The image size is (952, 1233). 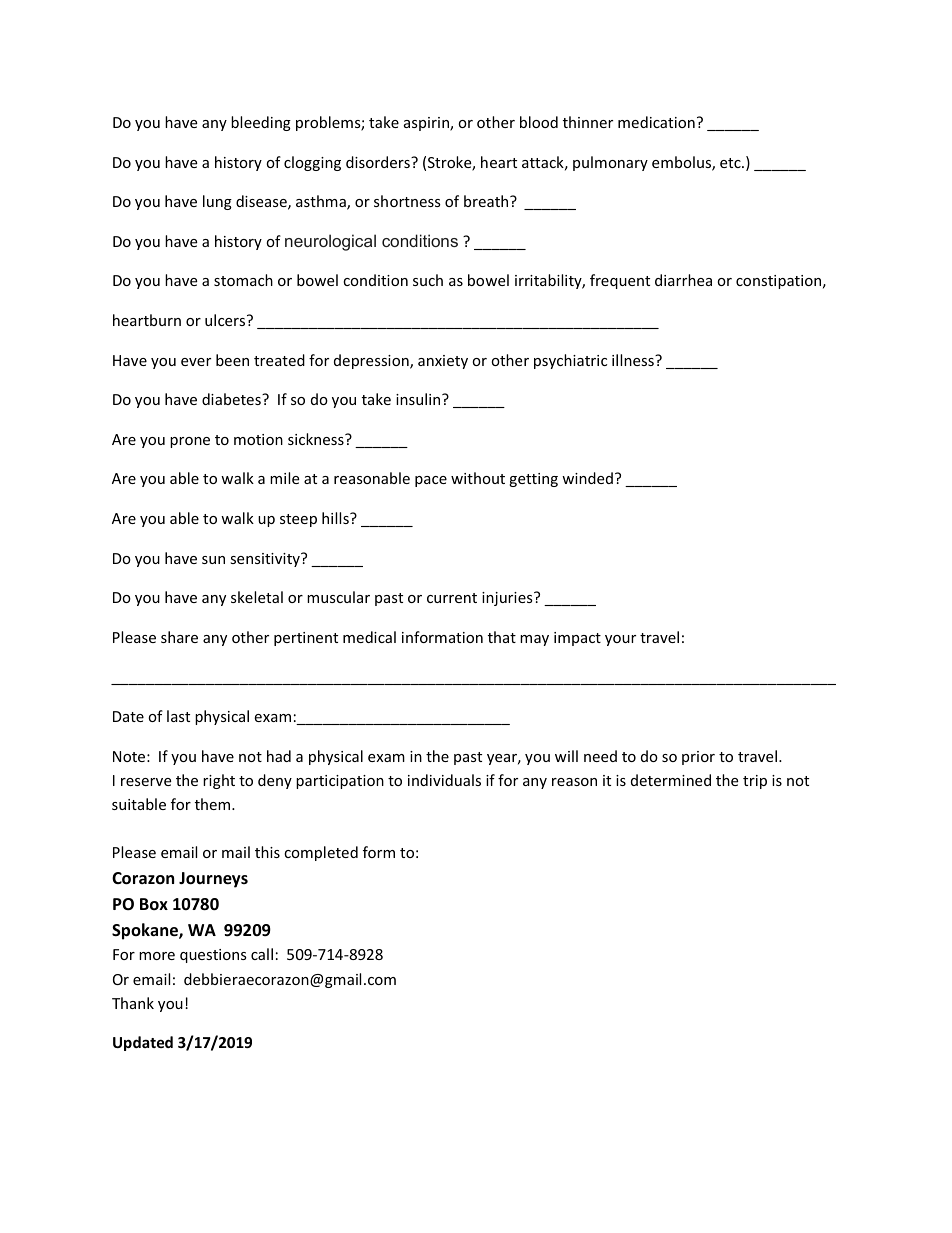 What do you see at coordinates (656, 122) in the screenshot?
I see `medication` at bounding box center [656, 122].
